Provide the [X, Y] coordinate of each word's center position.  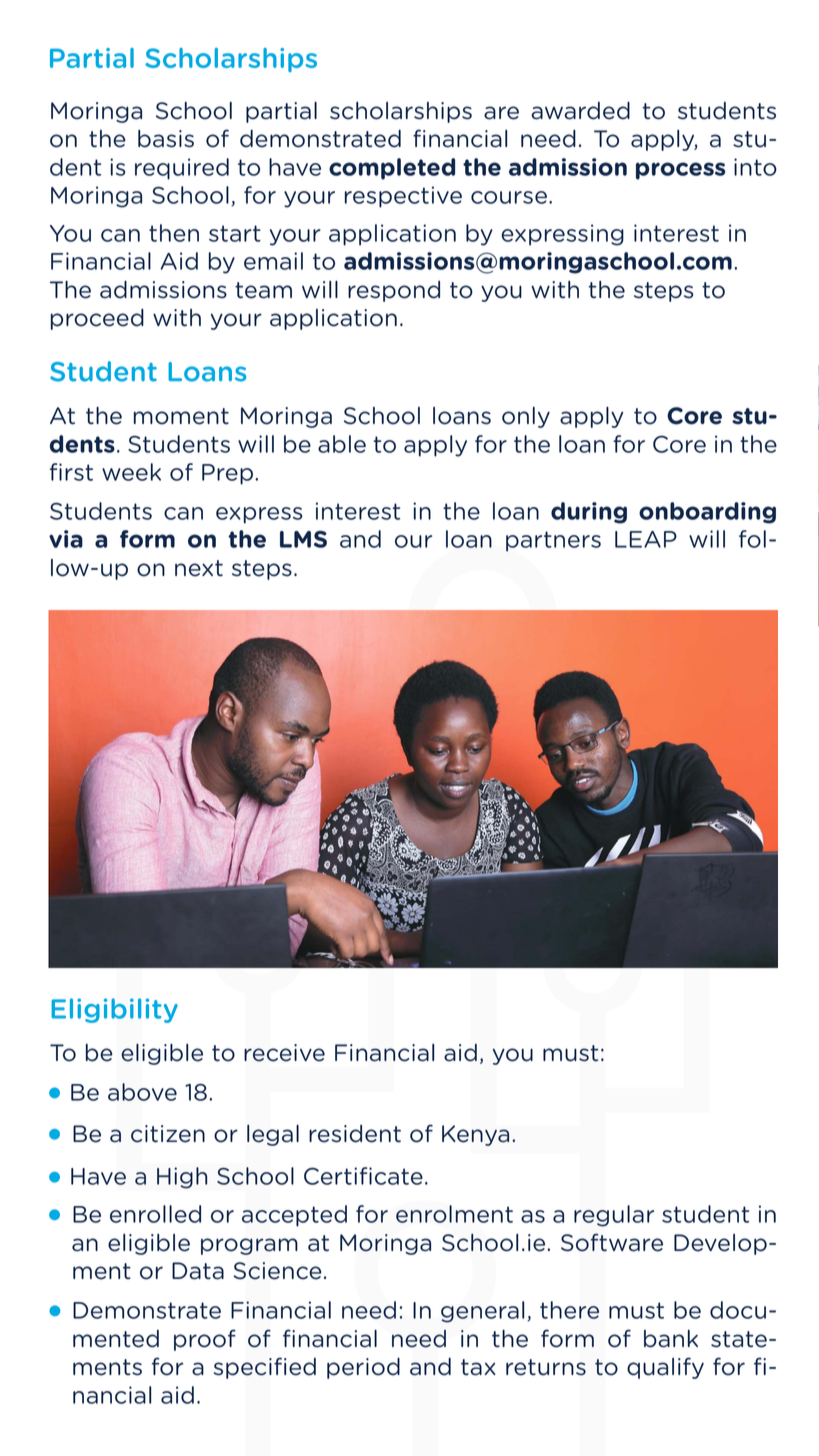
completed [392, 169]
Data [198, 1271]
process [680, 171]
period [363, 1368]
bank [671, 1339]
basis [166, 139]
